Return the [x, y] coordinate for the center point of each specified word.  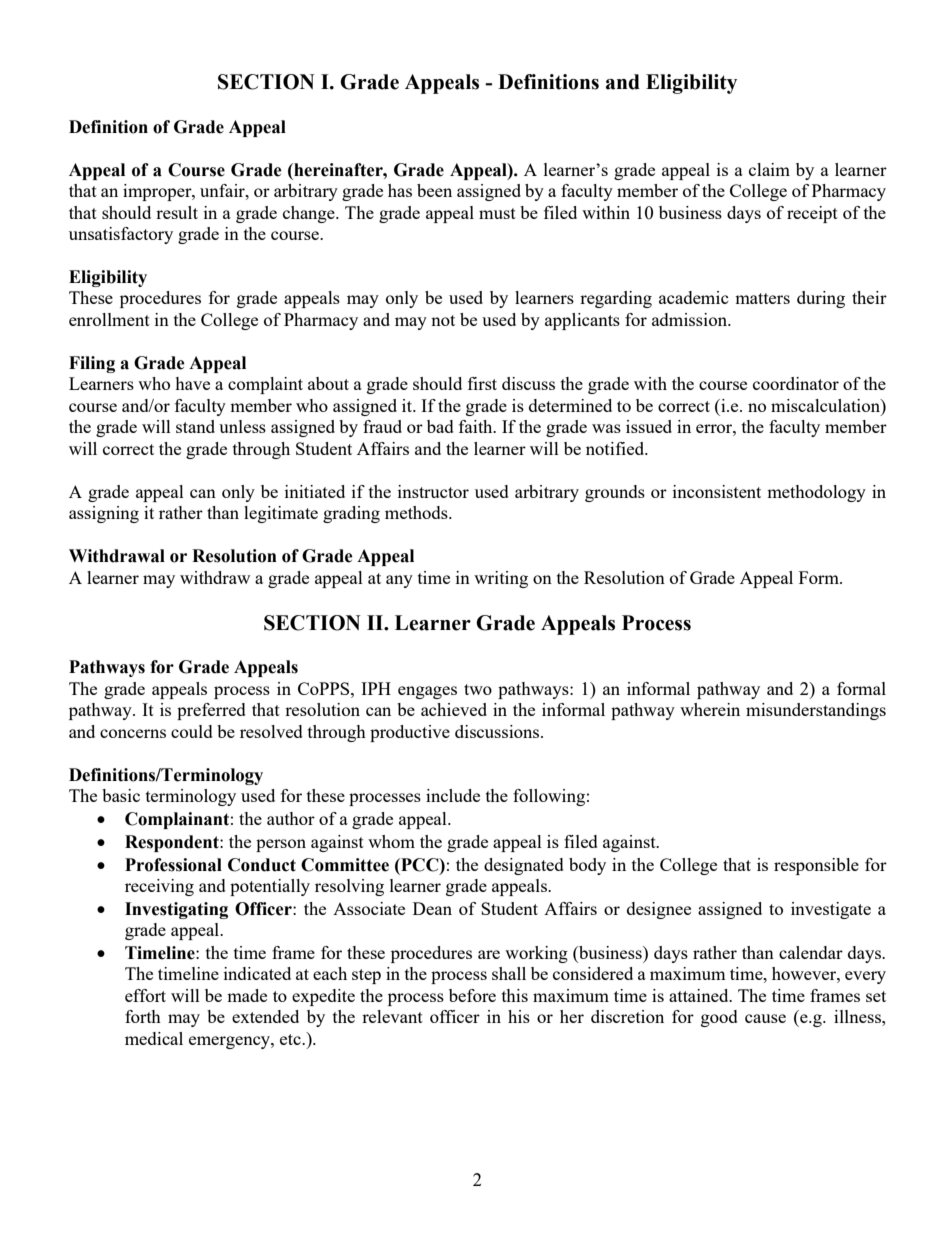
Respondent [173, 843]
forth [143, 1016]
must [497, 213]
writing [501, 579]
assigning [104, 514]
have [192, 383]
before [472, 995]
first [482, 383]
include [453, 795]
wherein [710, 709]
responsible [816, 866]
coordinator [796, 383]
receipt [812, 214]
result [177, 212]
